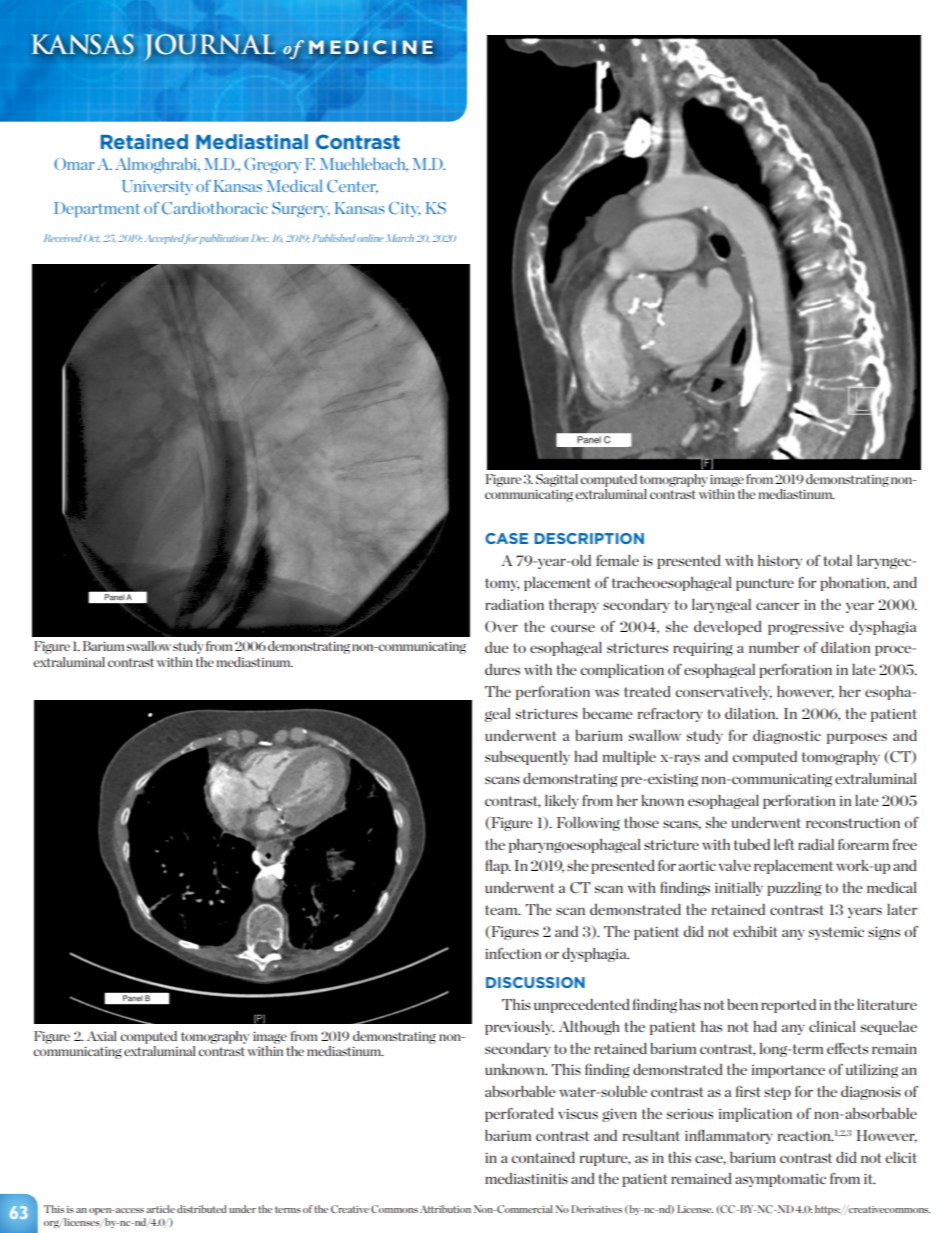 Image resolution: width=952 pixels, height=1233 pixels. Describe the element at coordinates (527, 758) in the screenshot. I see `subsequently` at that location.
